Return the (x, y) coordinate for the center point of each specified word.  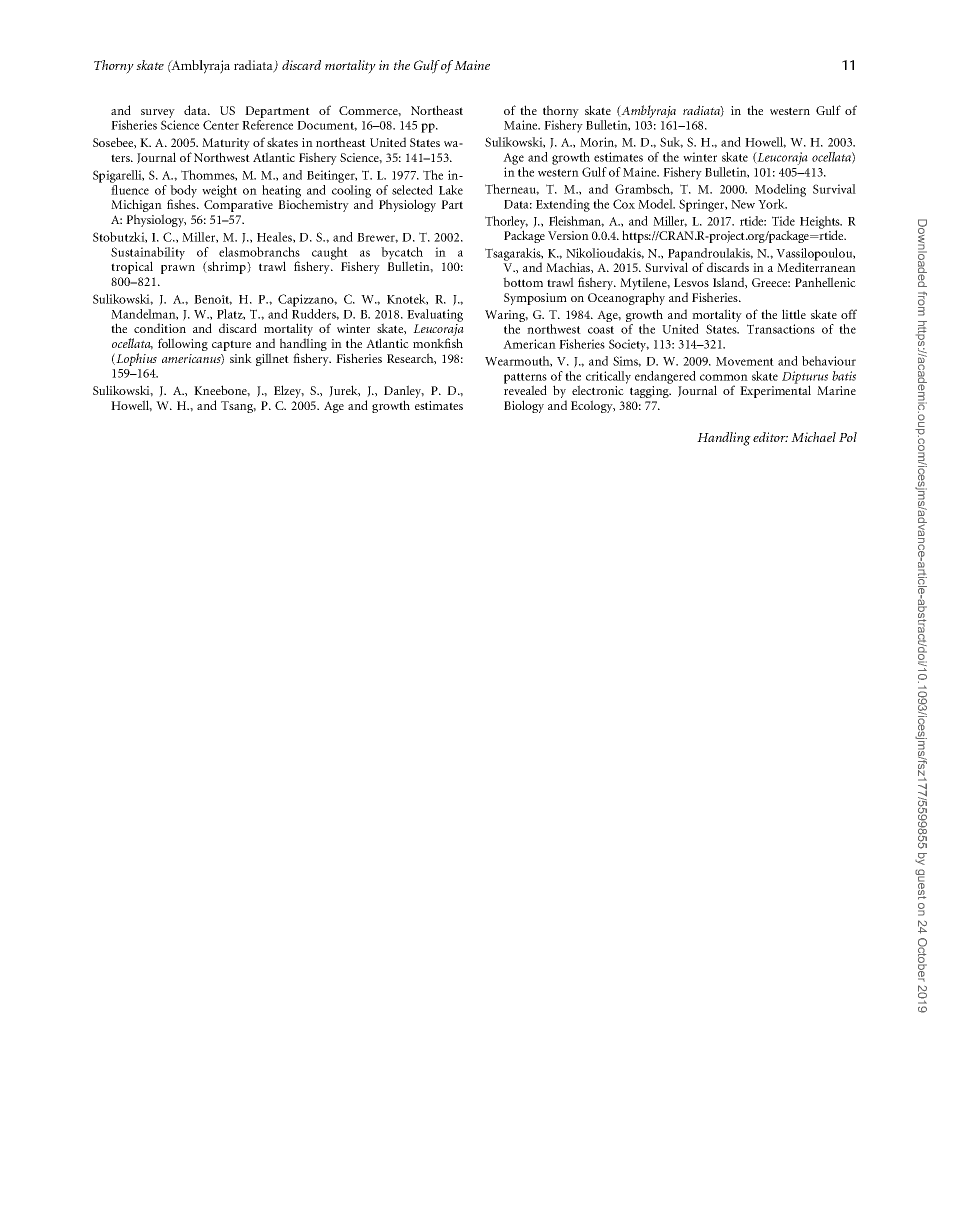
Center (221, 125)
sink (241, 358)
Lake (451, 190)
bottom (523, 282)
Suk (671, 142)
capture (231, 347)
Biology (524, 406)
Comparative (238, 206)
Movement (745, 361)
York (772, 204)
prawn (178, 269)
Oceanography (626, 298)
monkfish (438, 343)
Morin (598, 142)
